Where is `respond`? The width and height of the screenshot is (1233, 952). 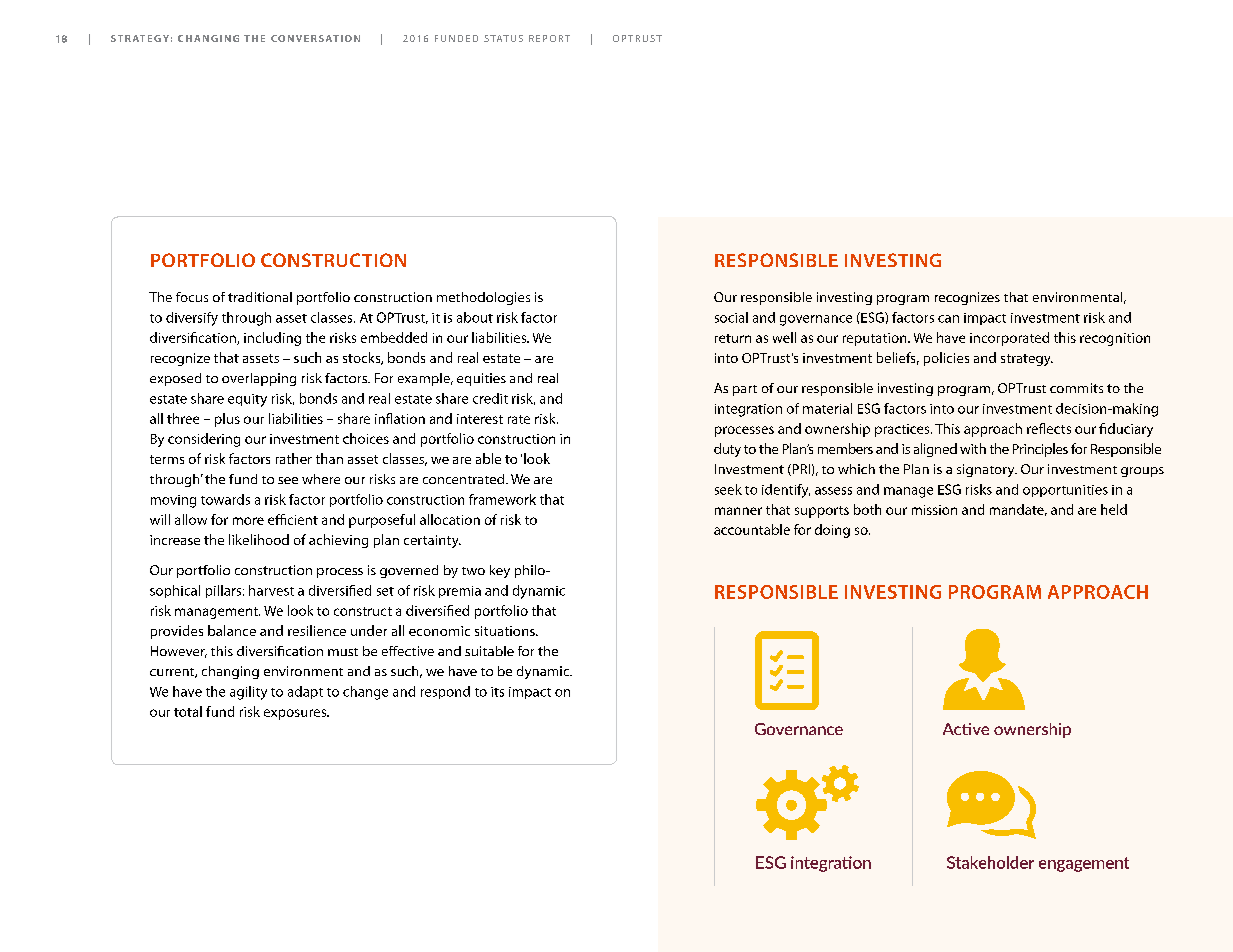 respond is located at coordinates (445, 692).
